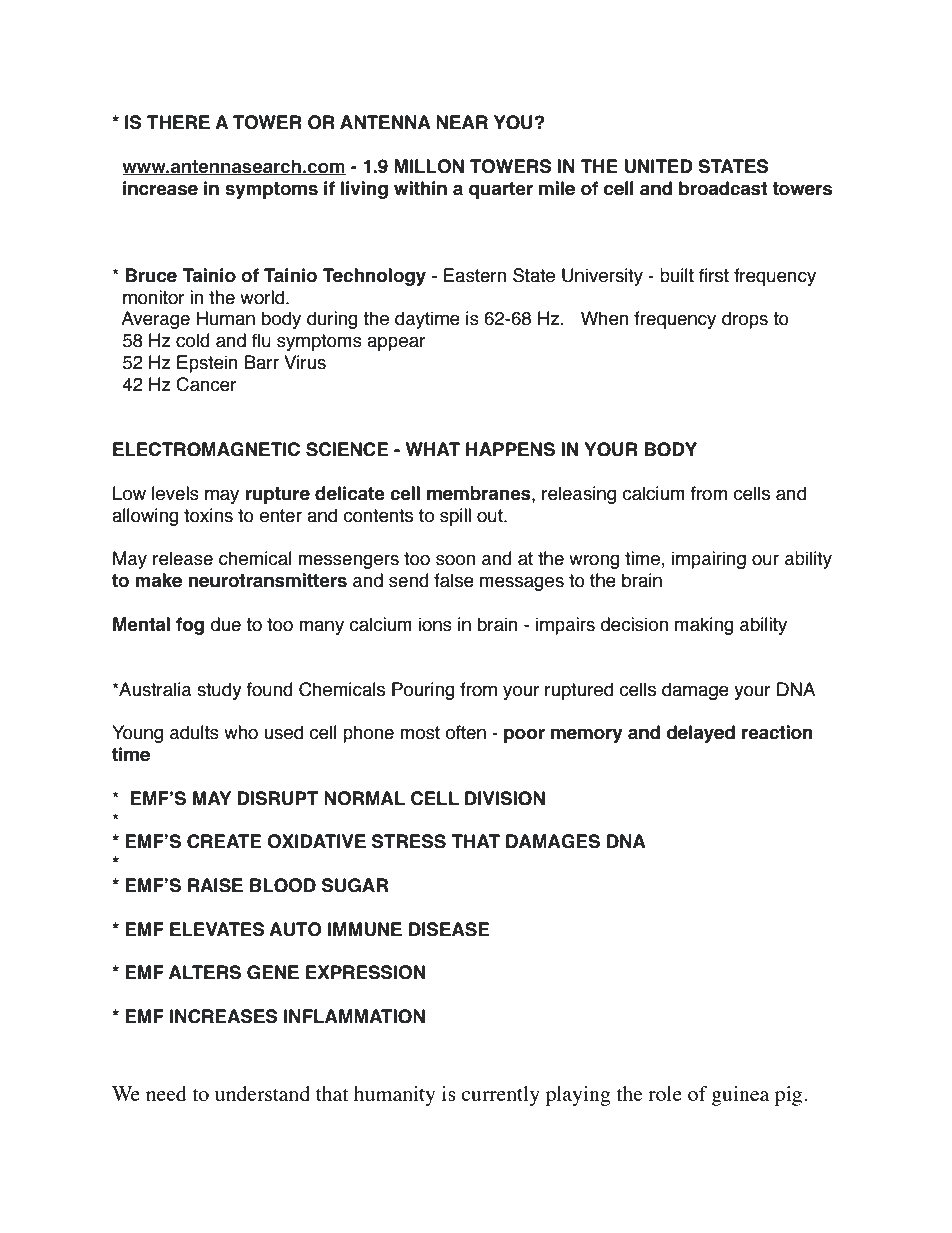 The image size is (952, 1233). Describe the element at coordinates (435, 624) in the document. I see `ions` at that location.
